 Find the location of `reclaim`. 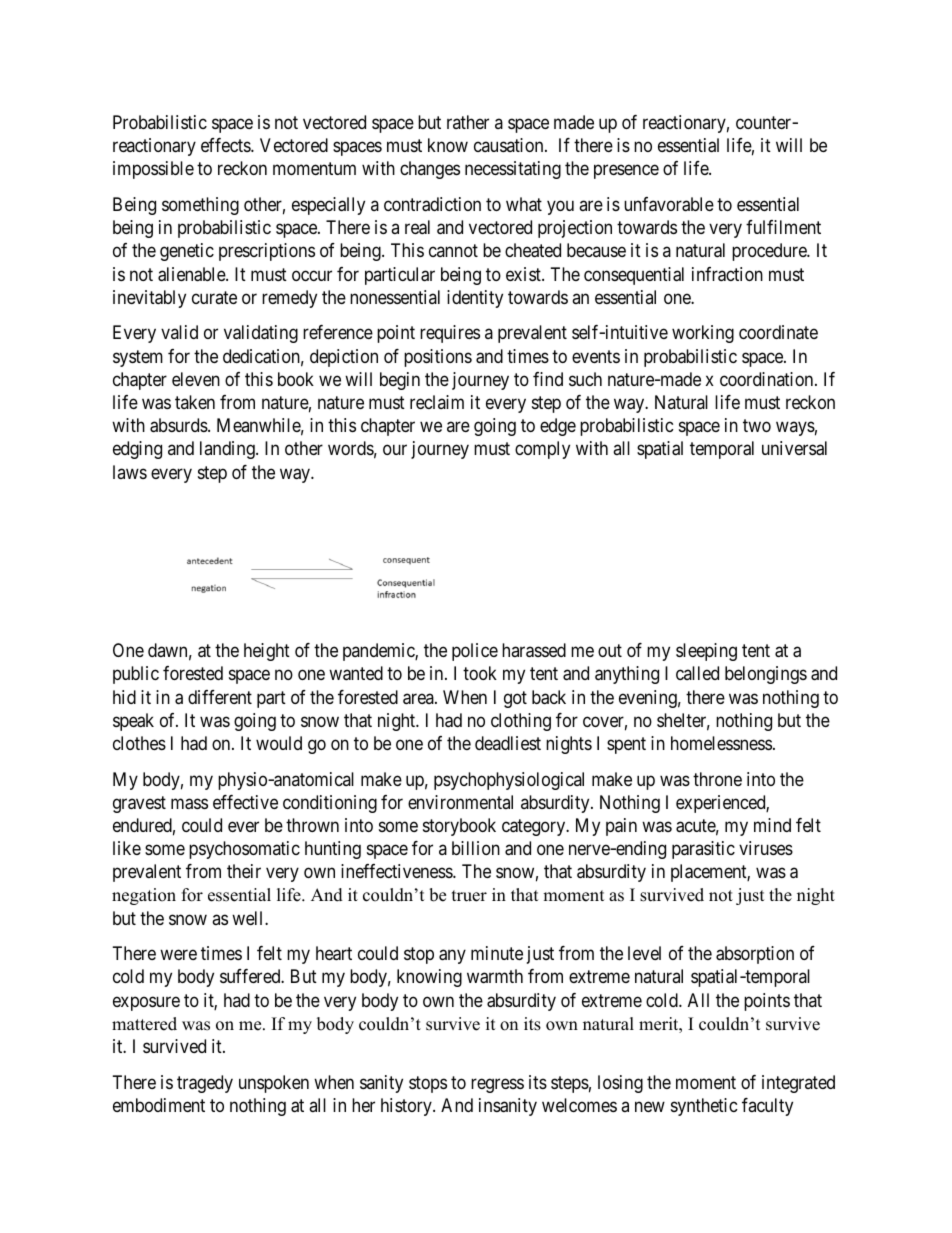

reclaim is located at coordinates (437, 402).
